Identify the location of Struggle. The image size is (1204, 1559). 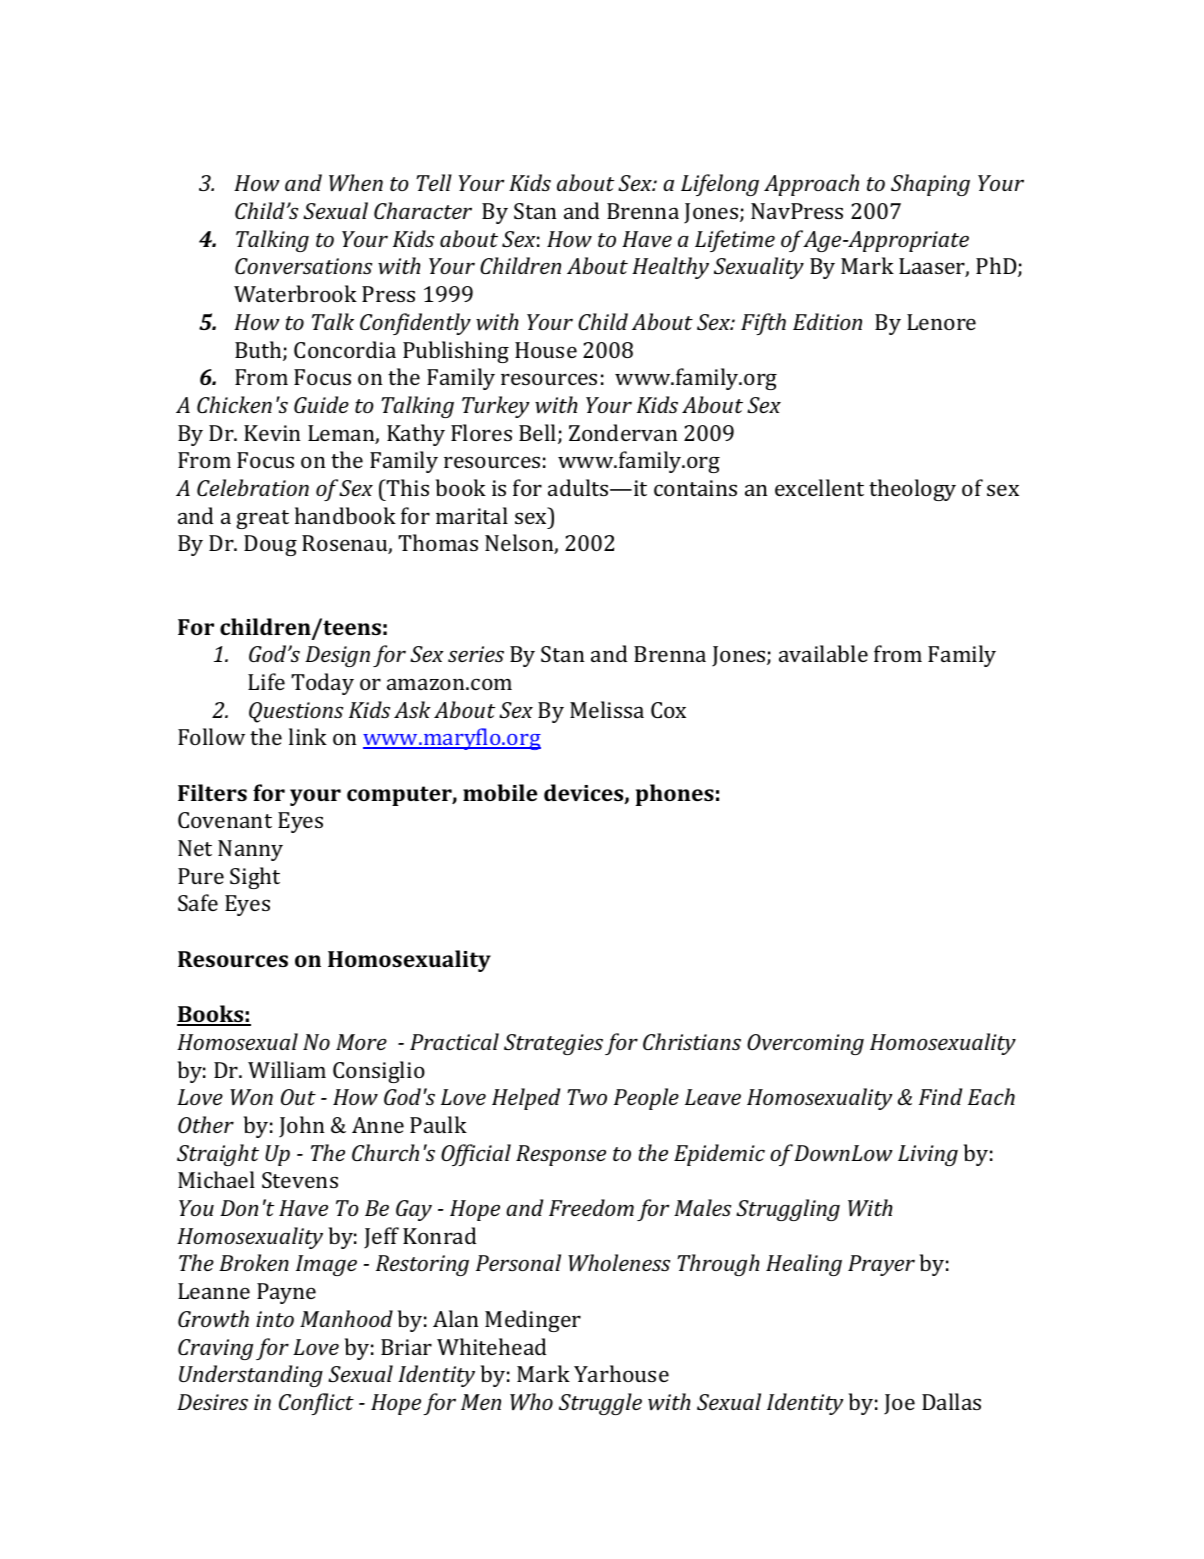
(600, 1404).
